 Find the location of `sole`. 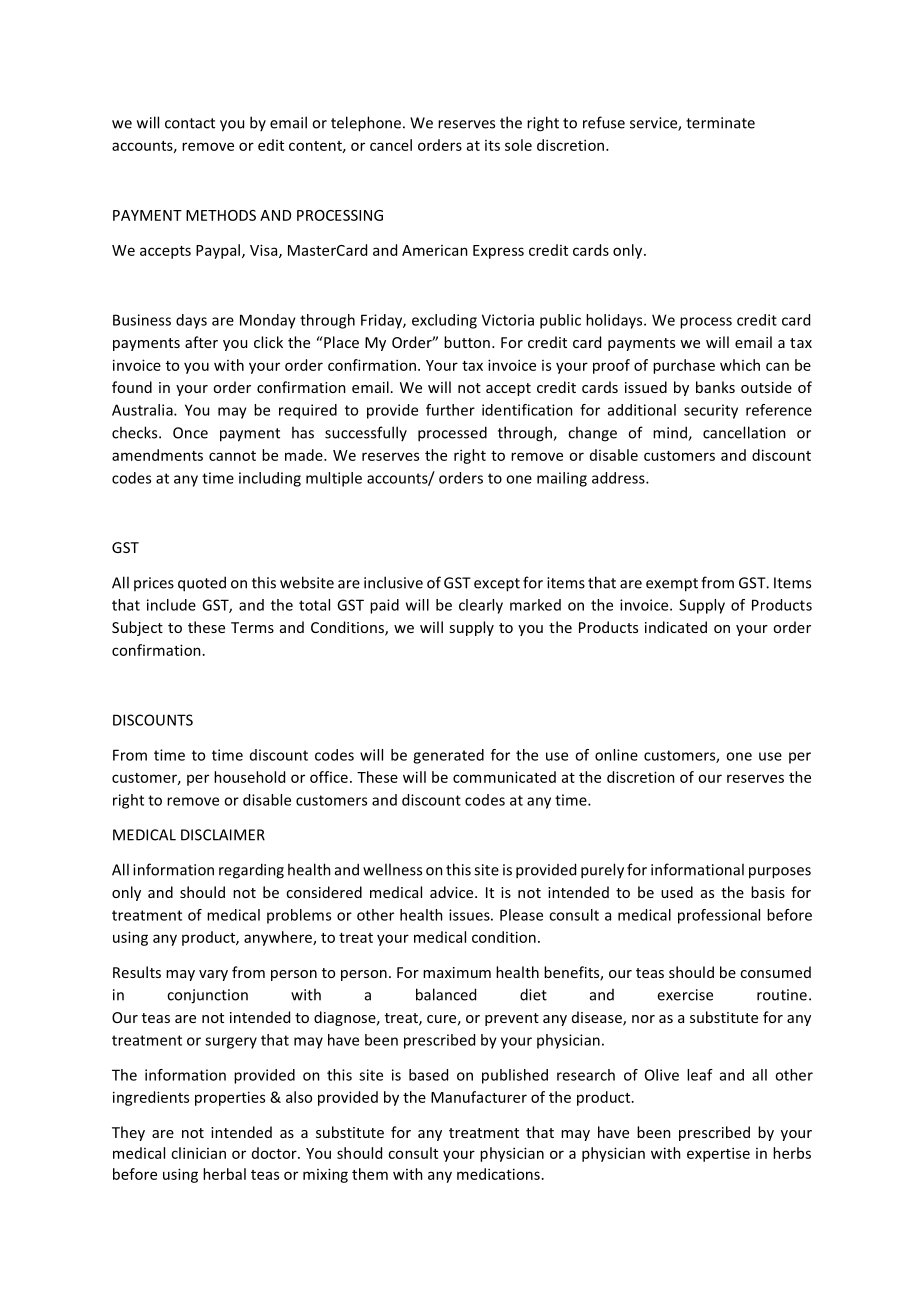

sole is located at coordinates (518, 145).
